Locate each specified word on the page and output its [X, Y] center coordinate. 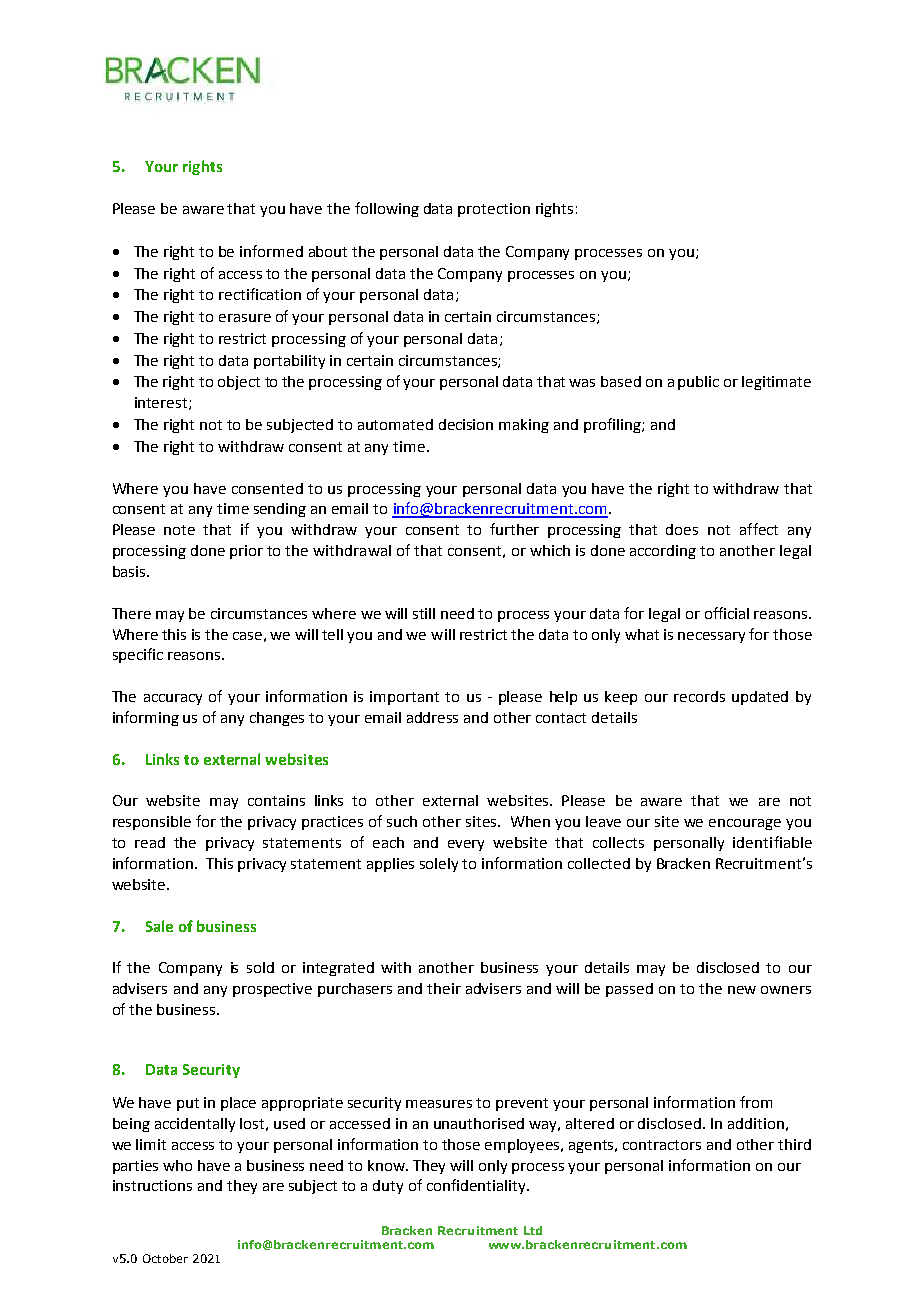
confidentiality [478, 1186]
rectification [260, 294]
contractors [662, 1145]
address [432, 717]
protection [494, 210]
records [699, 696]
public [698, 383]
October [165, 1258]
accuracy [173, 699]
